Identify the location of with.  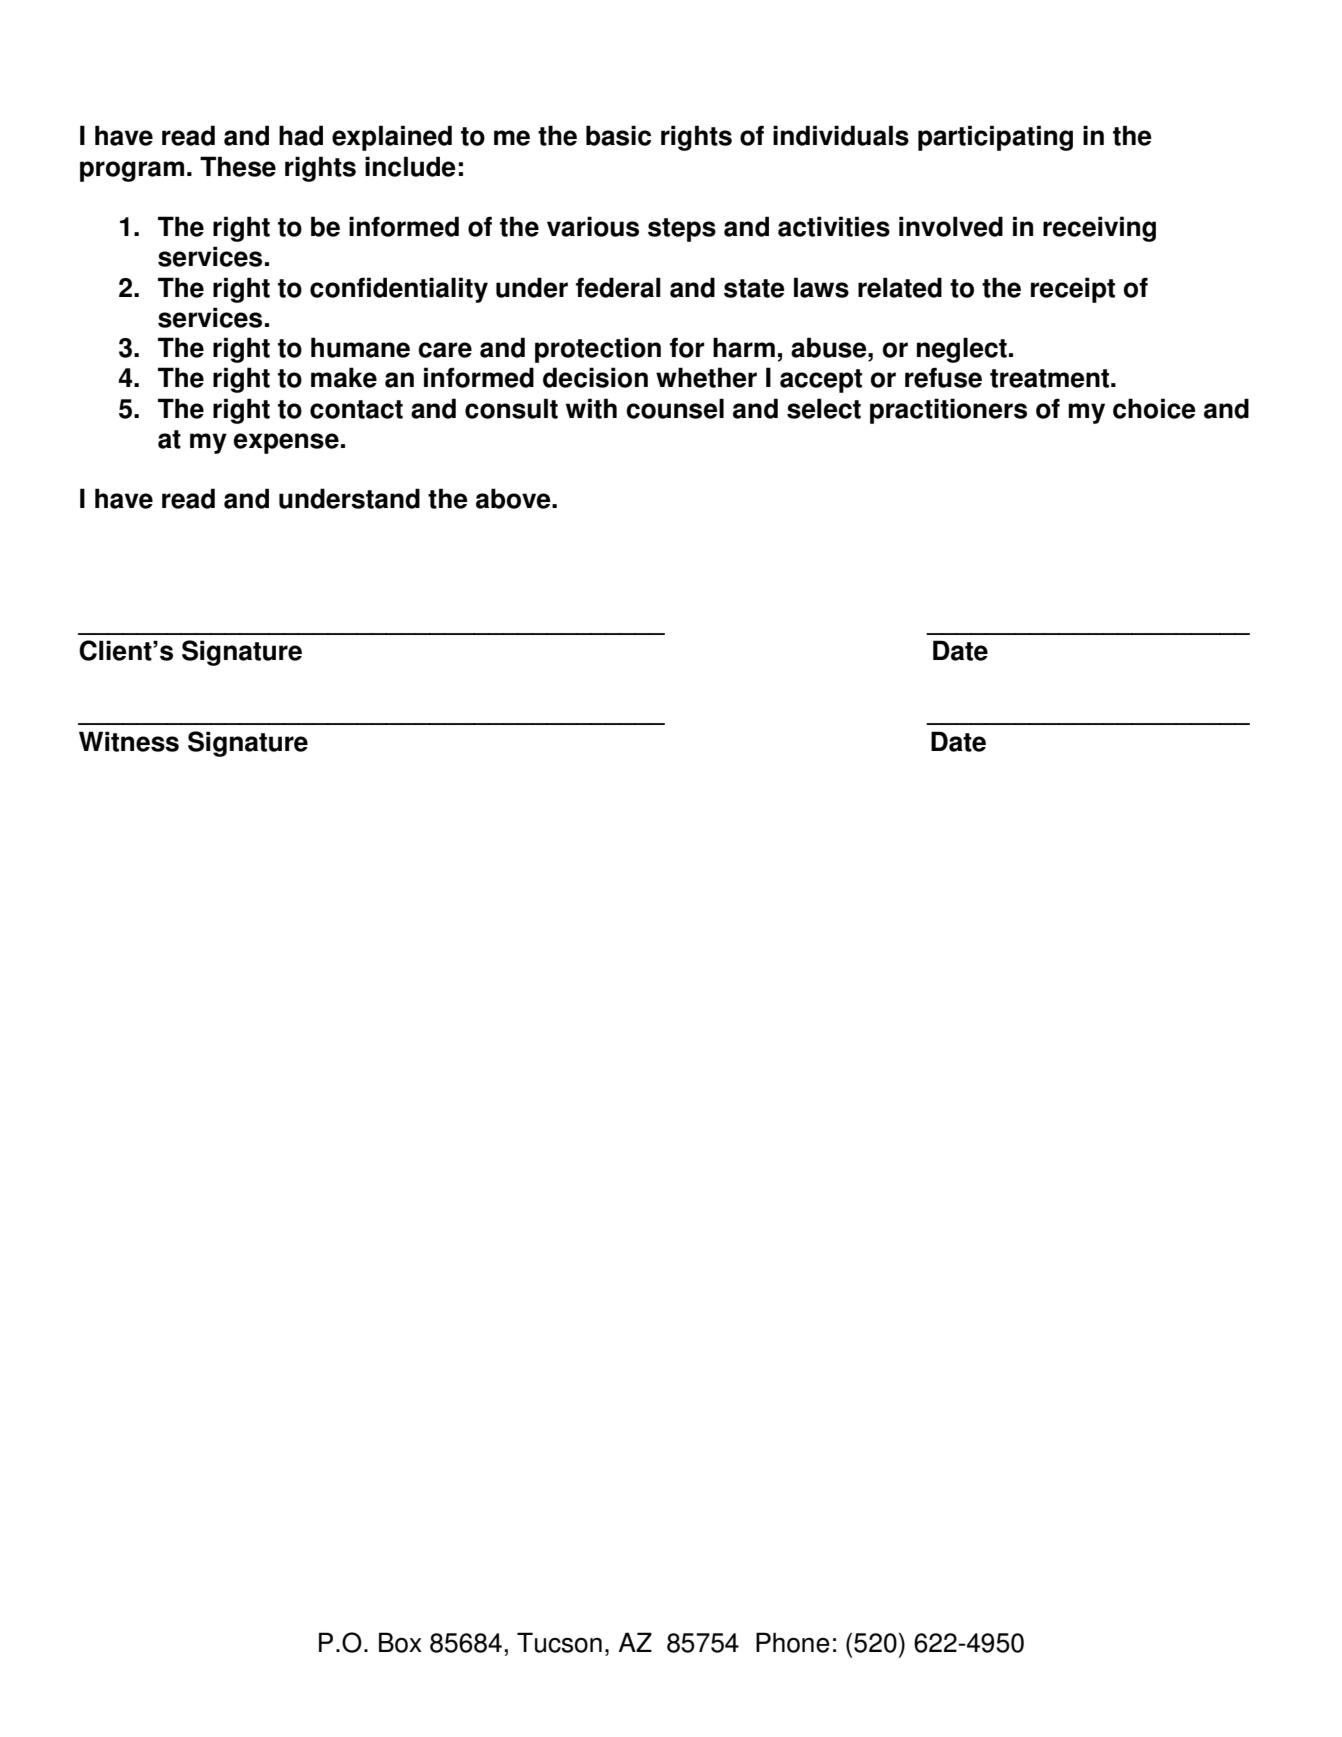
(591, 408).
